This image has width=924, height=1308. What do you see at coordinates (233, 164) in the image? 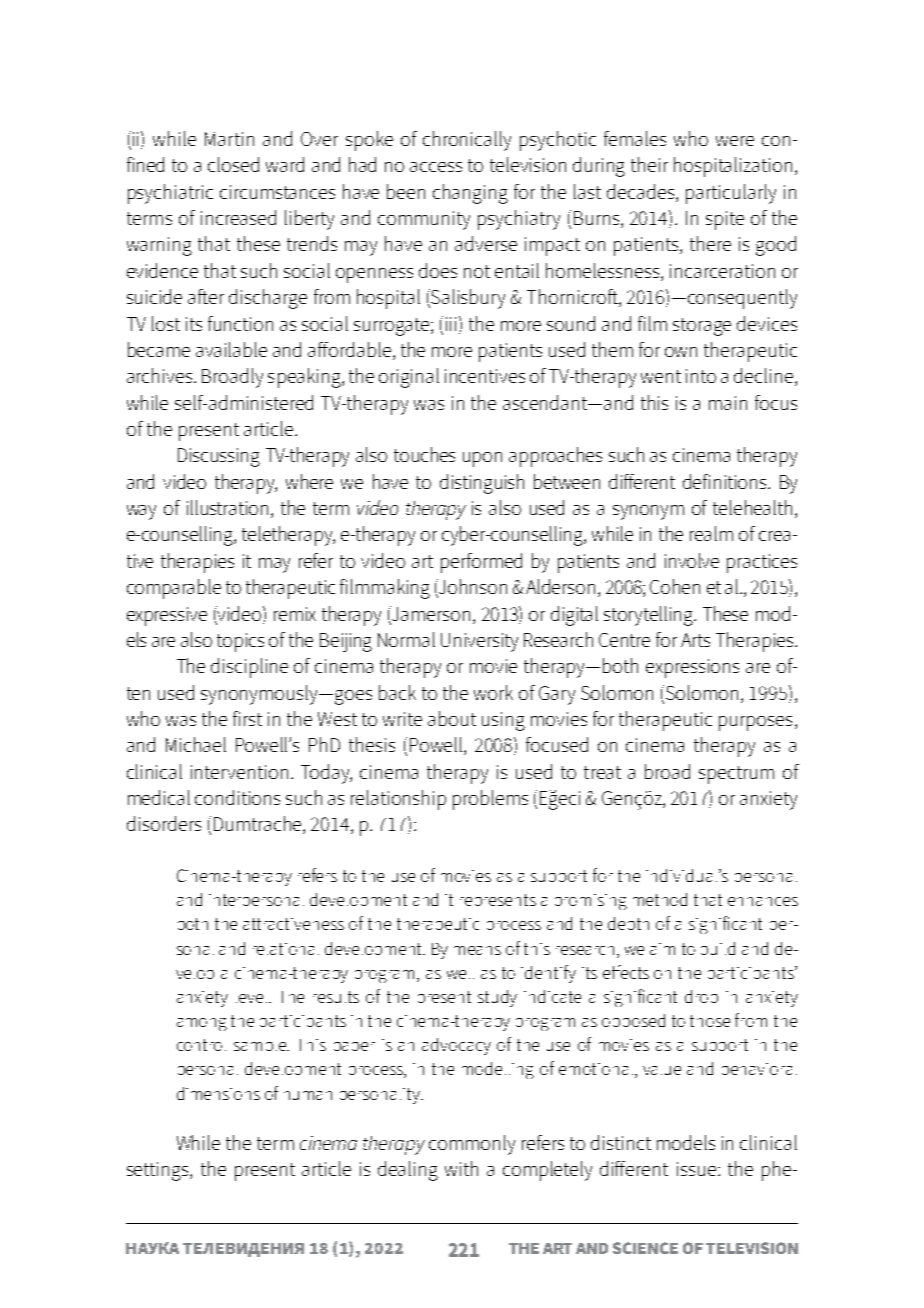
I see `closed` at bounding box center [233, 164].
